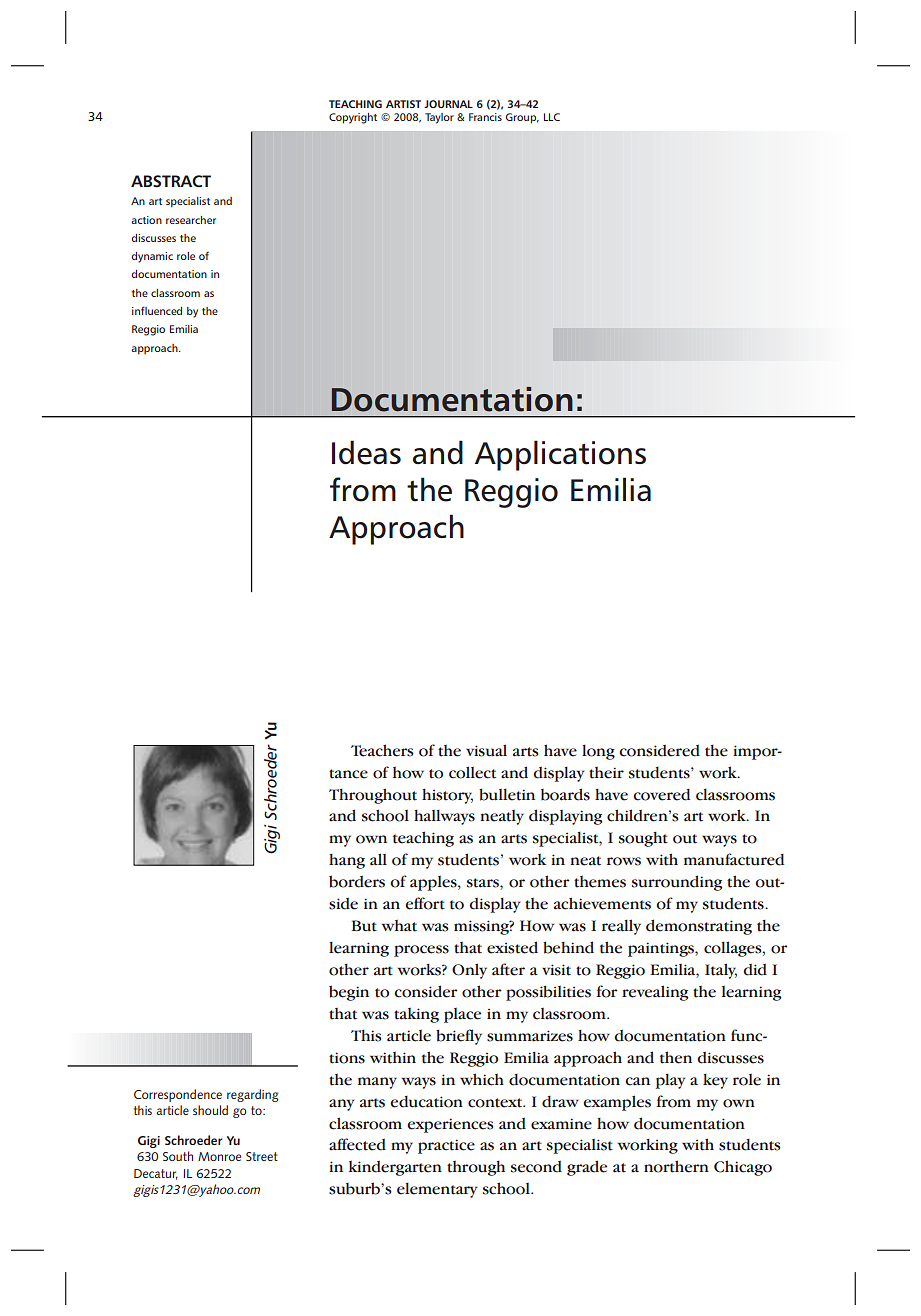 The image size is (921, 1316). What do you see at coordinates (347, 861) in the screenshot?
I see `hang` at bounding box center [347, 861].
